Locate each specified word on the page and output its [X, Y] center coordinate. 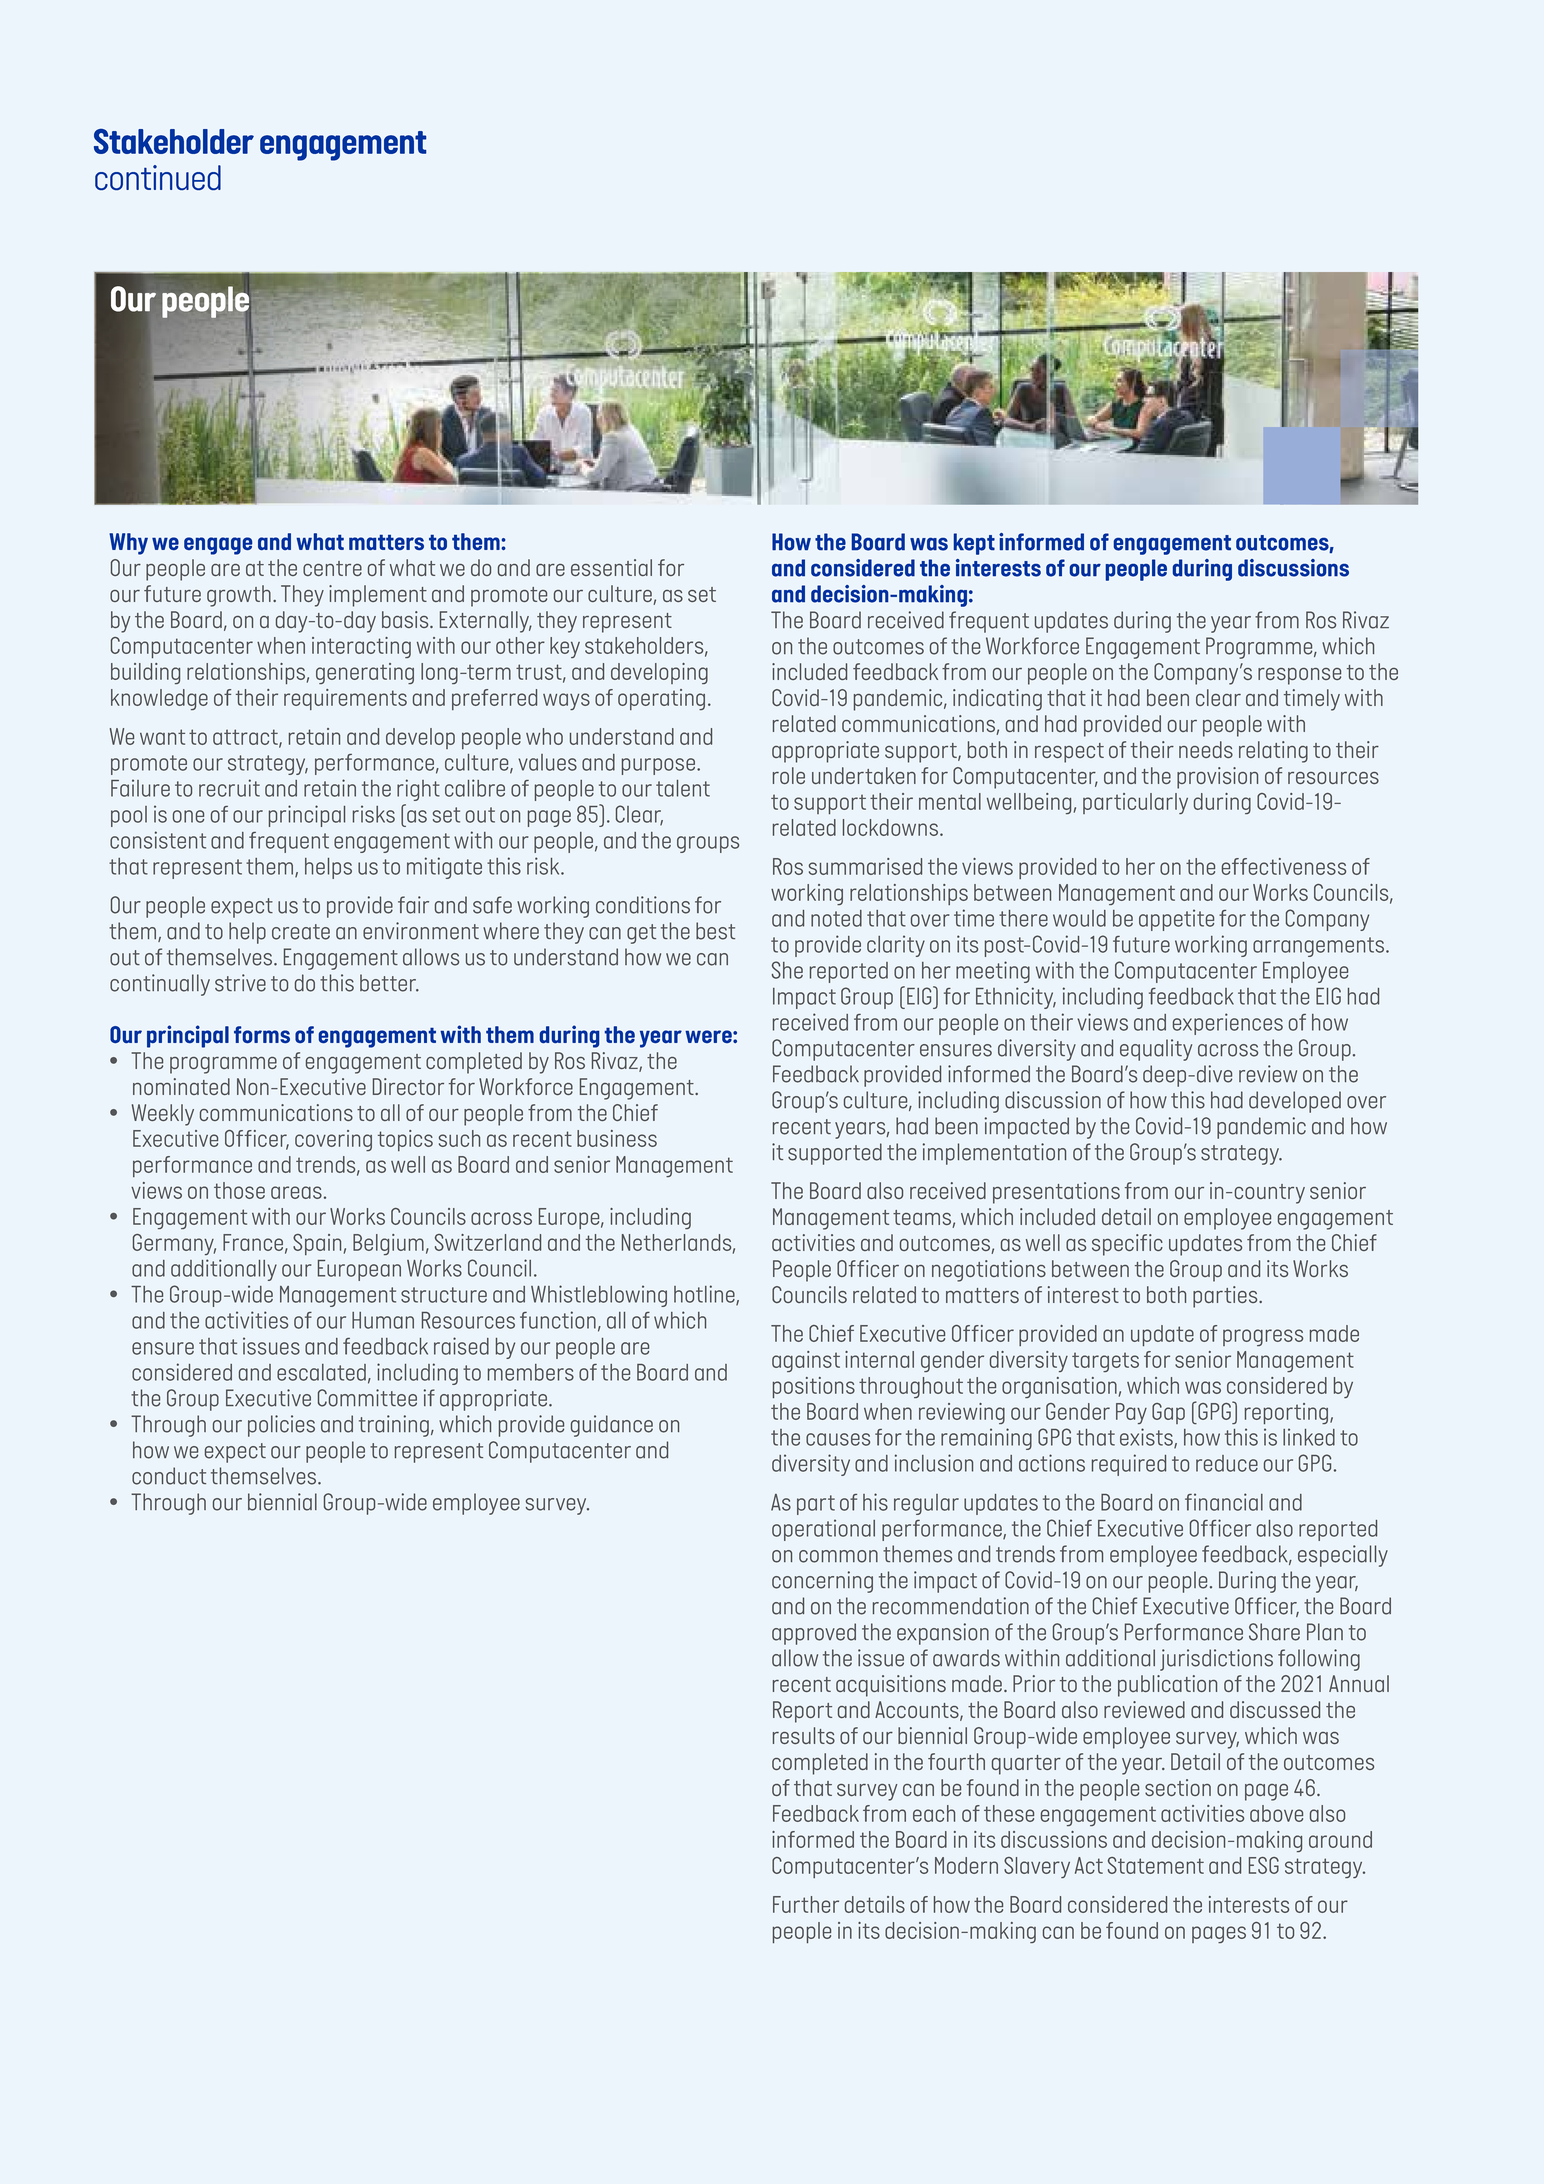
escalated [321, 1372]
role [789, 775]
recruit [229, 788]
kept [974, 544]
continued [158, 177]
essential [611, 567]
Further [806, 1904]
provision [1217, 778]
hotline [705, 1295]
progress [1263, 1337]
